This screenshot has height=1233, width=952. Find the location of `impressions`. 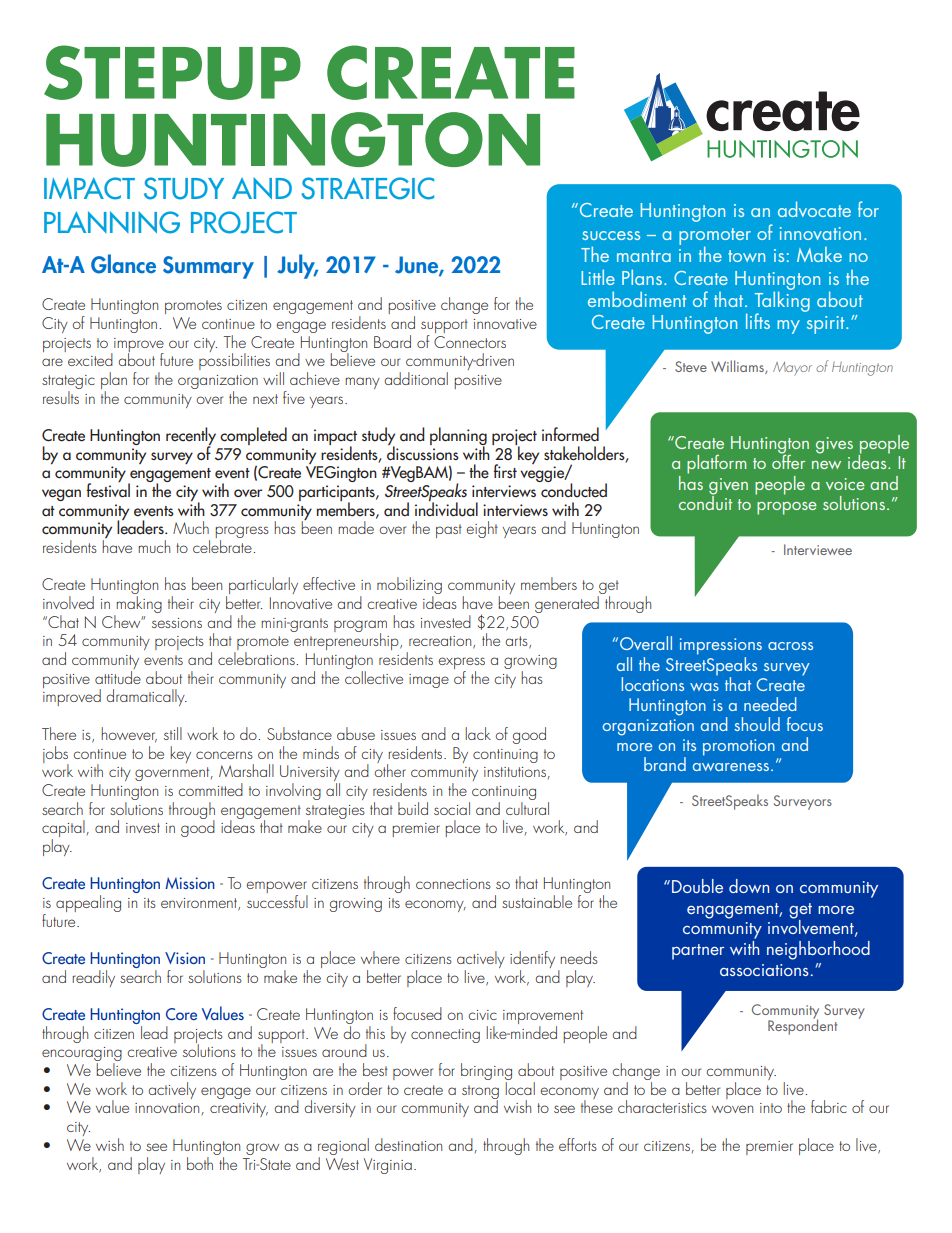

impressions is located at coordinates (721, 646).
